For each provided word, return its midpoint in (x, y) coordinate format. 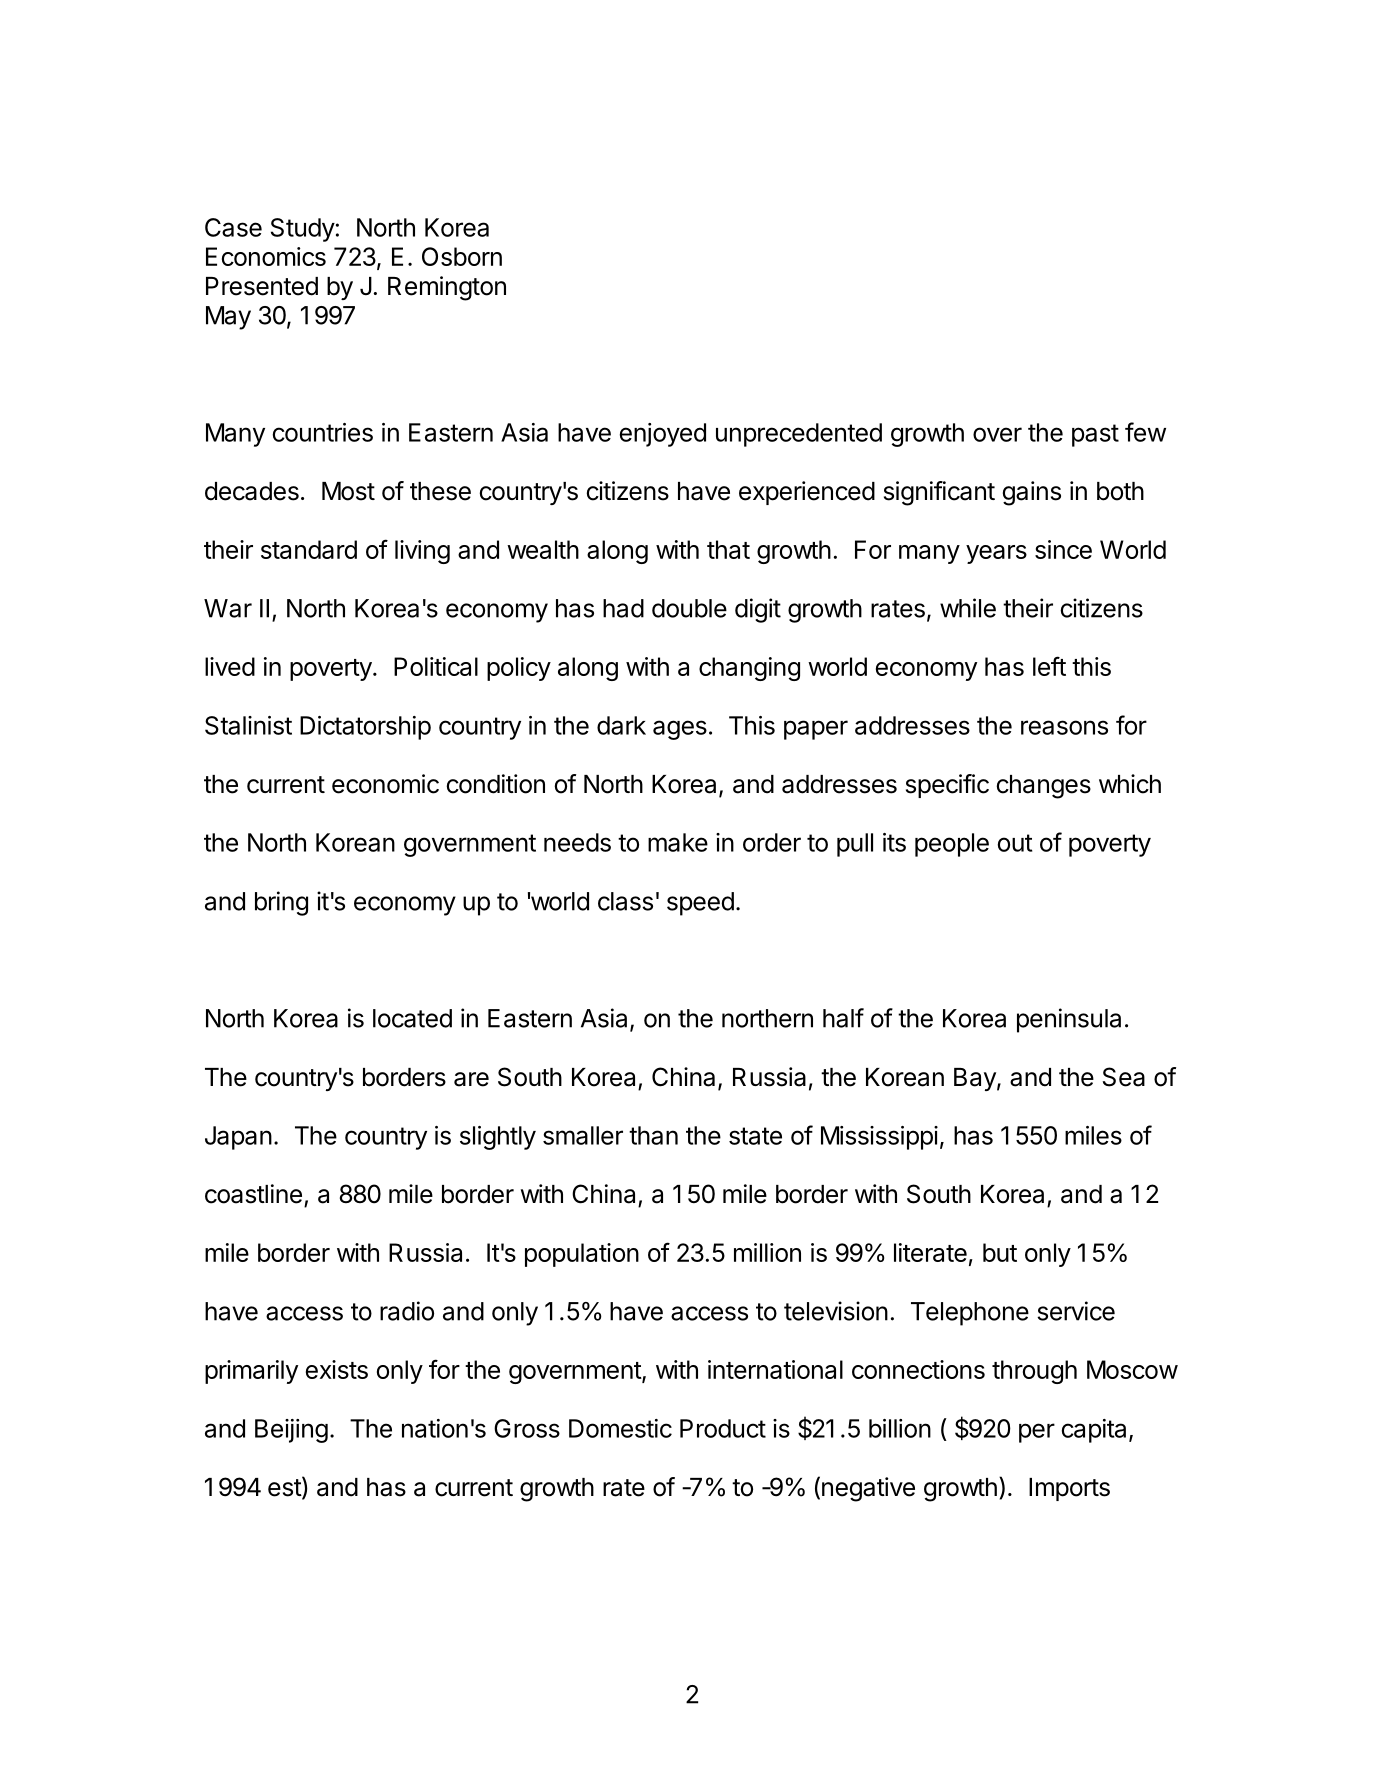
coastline (253, 1194)
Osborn (462, 256)
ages (680, 730)
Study (303, 230)
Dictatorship (365, 728)
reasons (1064, 727)
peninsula (1069, 1020)
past (1095, 435)
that (728, 549)
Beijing (291, 1431)
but (1000, 1252)
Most (348, 491)
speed (700, 904)
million (767, 1252)
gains (1032, 493)
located (412, 1018)
